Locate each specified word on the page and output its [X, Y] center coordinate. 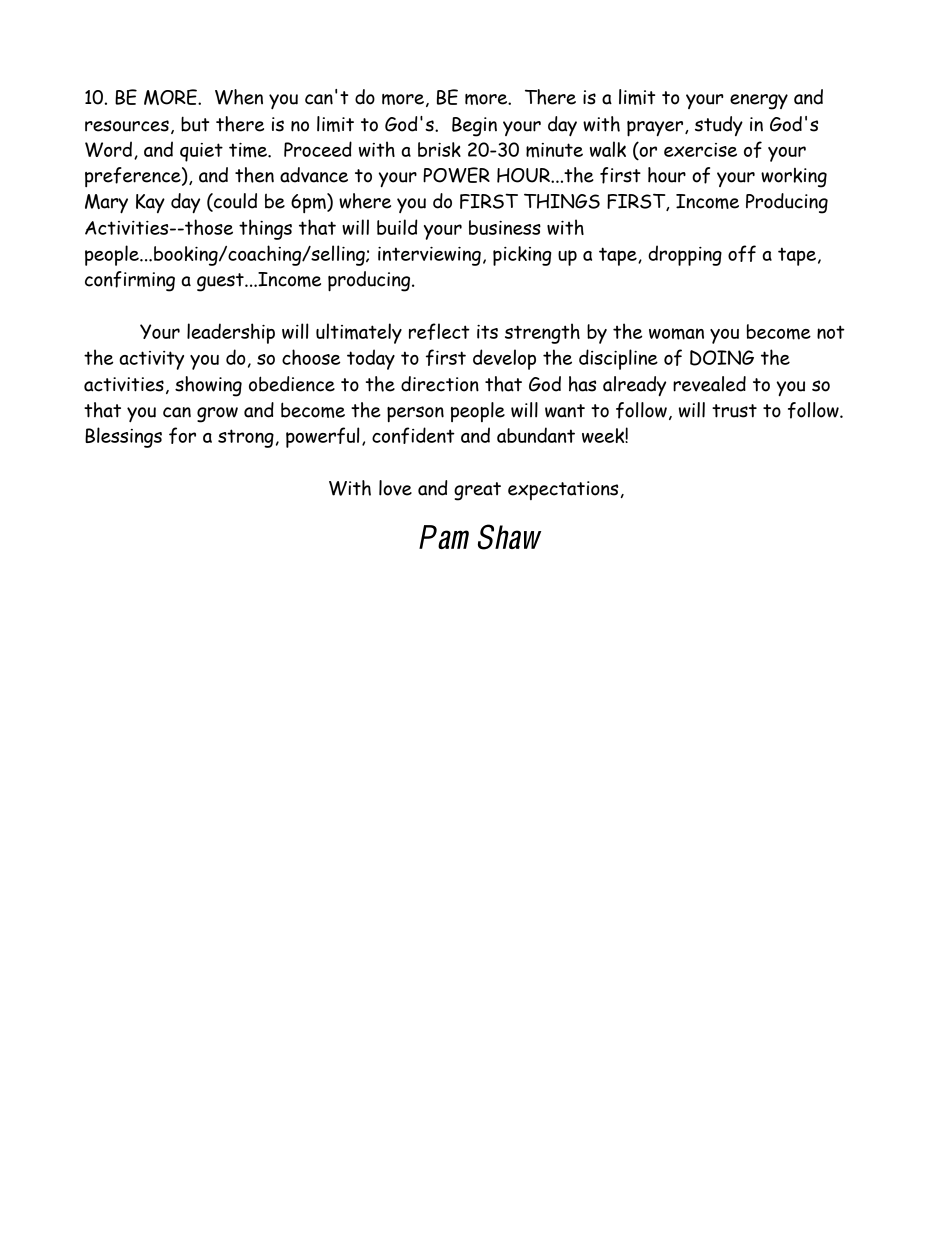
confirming [130, 281]
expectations [563, 490]
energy [759, 102]
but [195, 124]
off [742, 253]
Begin [474, 127]
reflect [439, 331]
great [477, 491]
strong [246, 438]
